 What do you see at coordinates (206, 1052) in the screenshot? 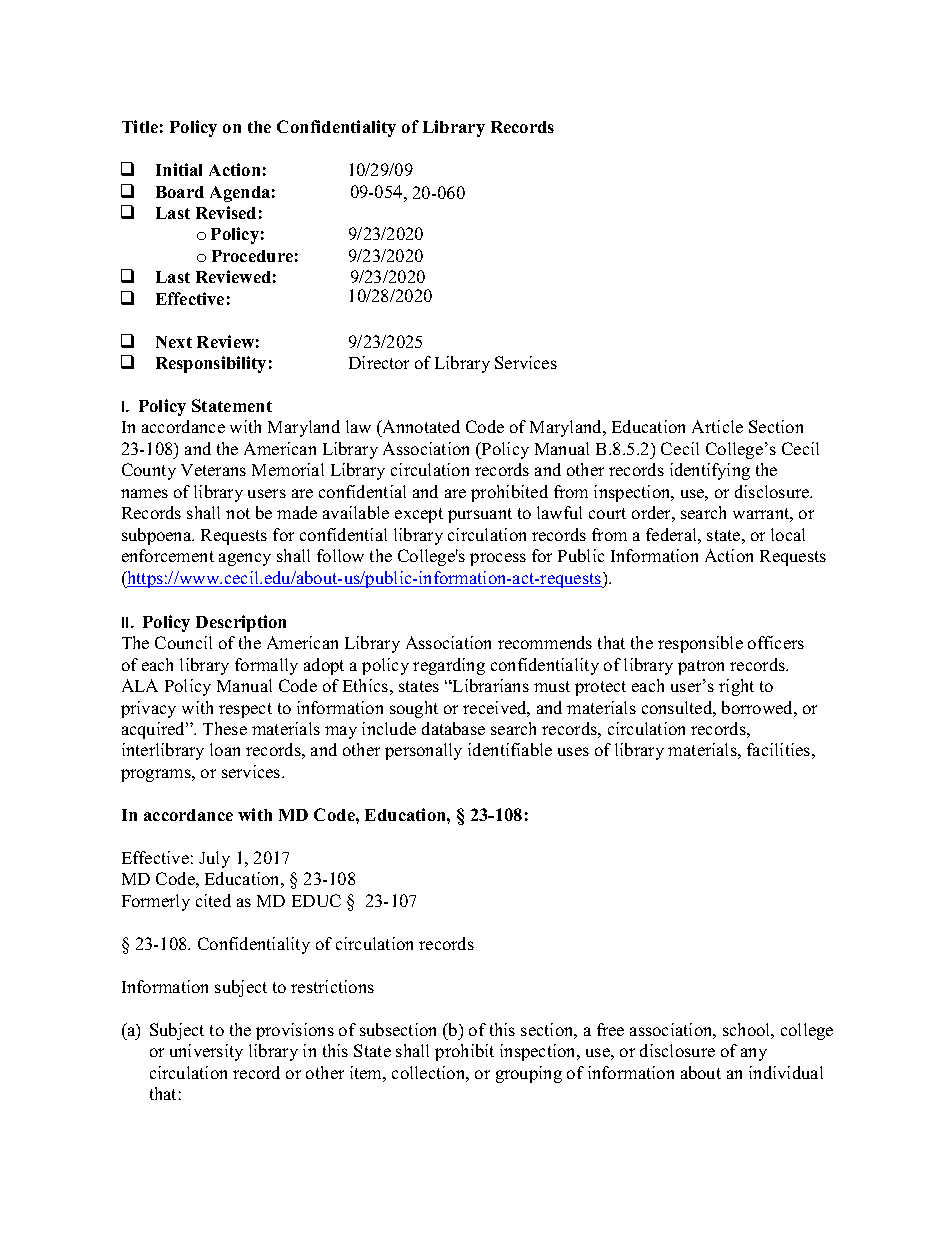
I see `university` at bounding box center [206, 1052].
